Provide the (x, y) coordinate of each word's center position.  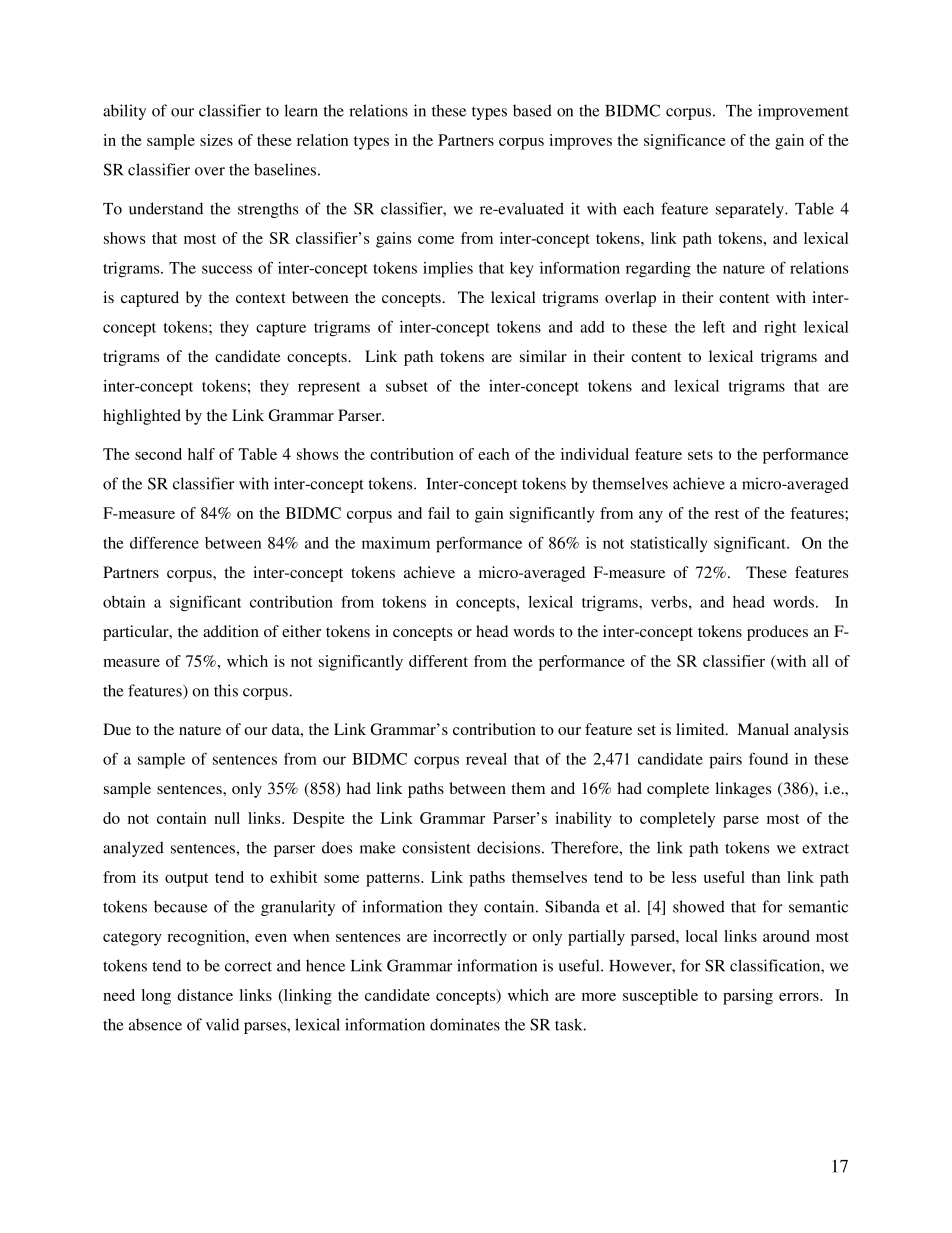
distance (205, 995)
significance (685, 142)
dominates (465, 1024)
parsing (748, 997)
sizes (216, 140)
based (532, 110)
